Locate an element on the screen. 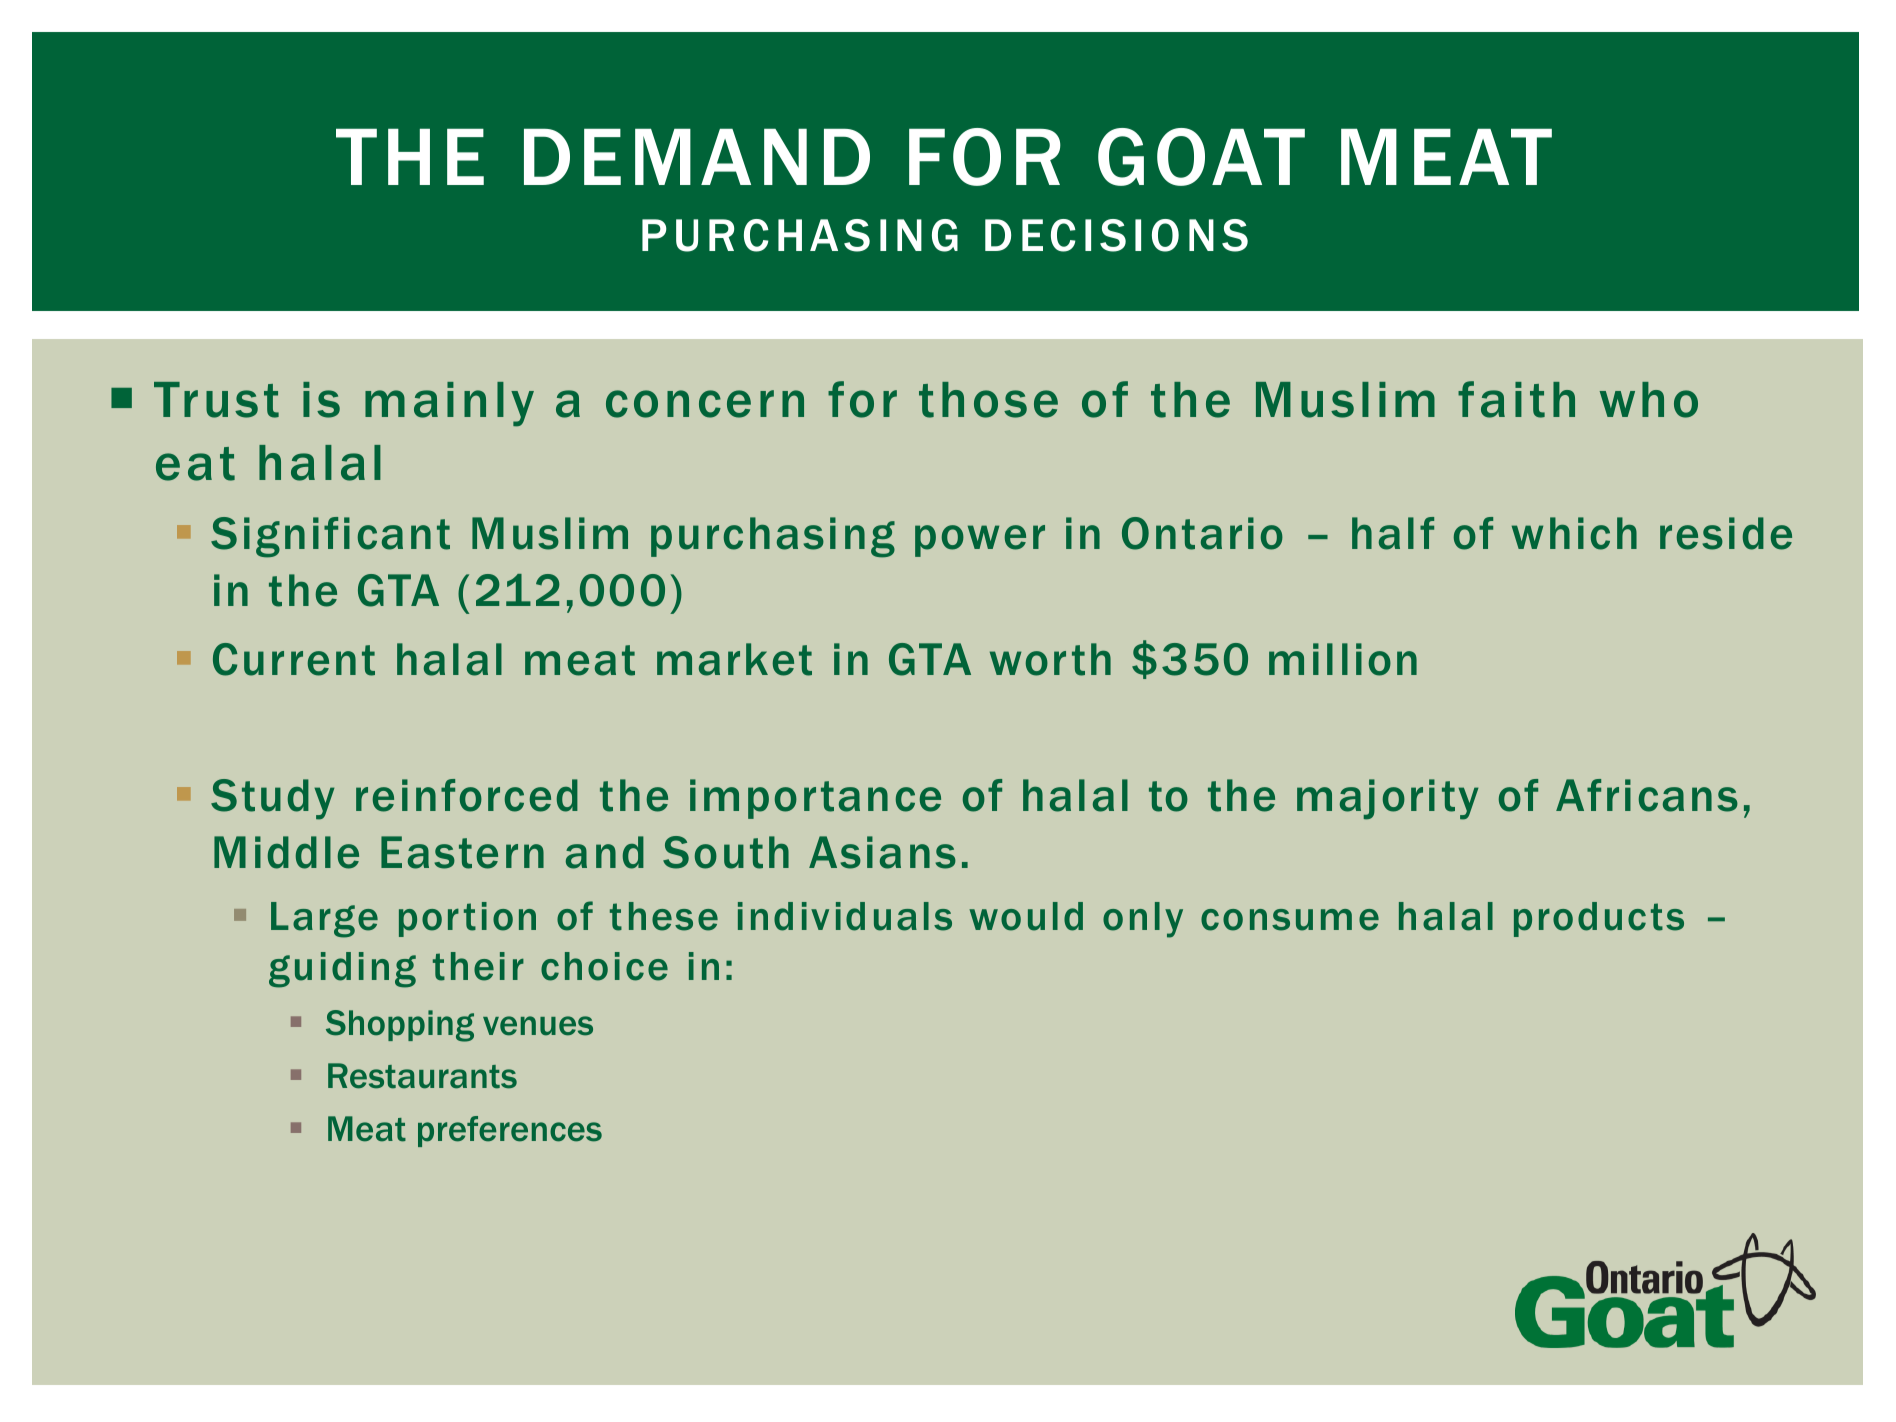 The height and width of the screenshot is (1422, 1896). products is located at coordinates (1599, 919).
